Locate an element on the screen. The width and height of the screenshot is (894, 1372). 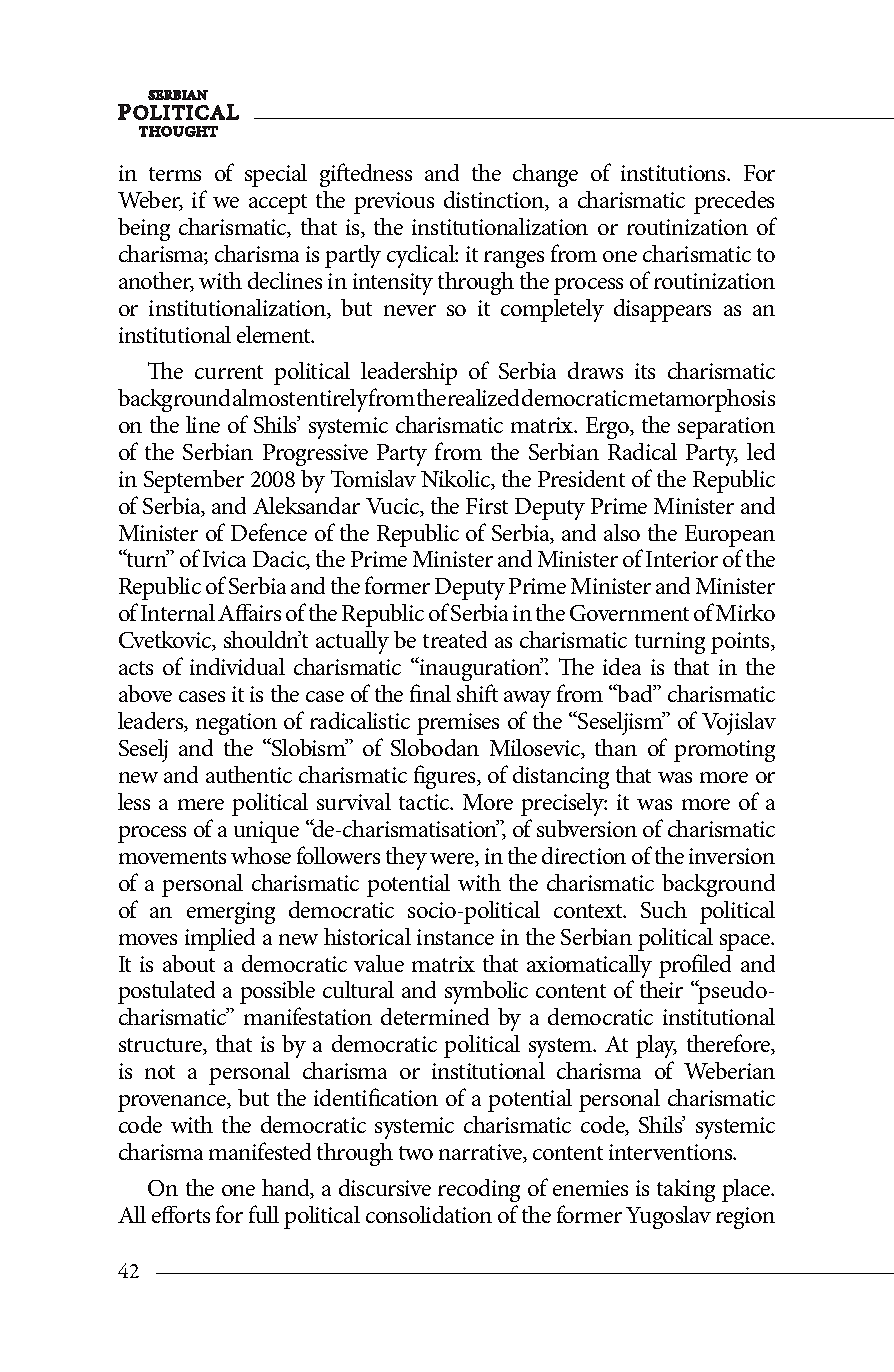
taking is located at coordinates (686, 1190).
